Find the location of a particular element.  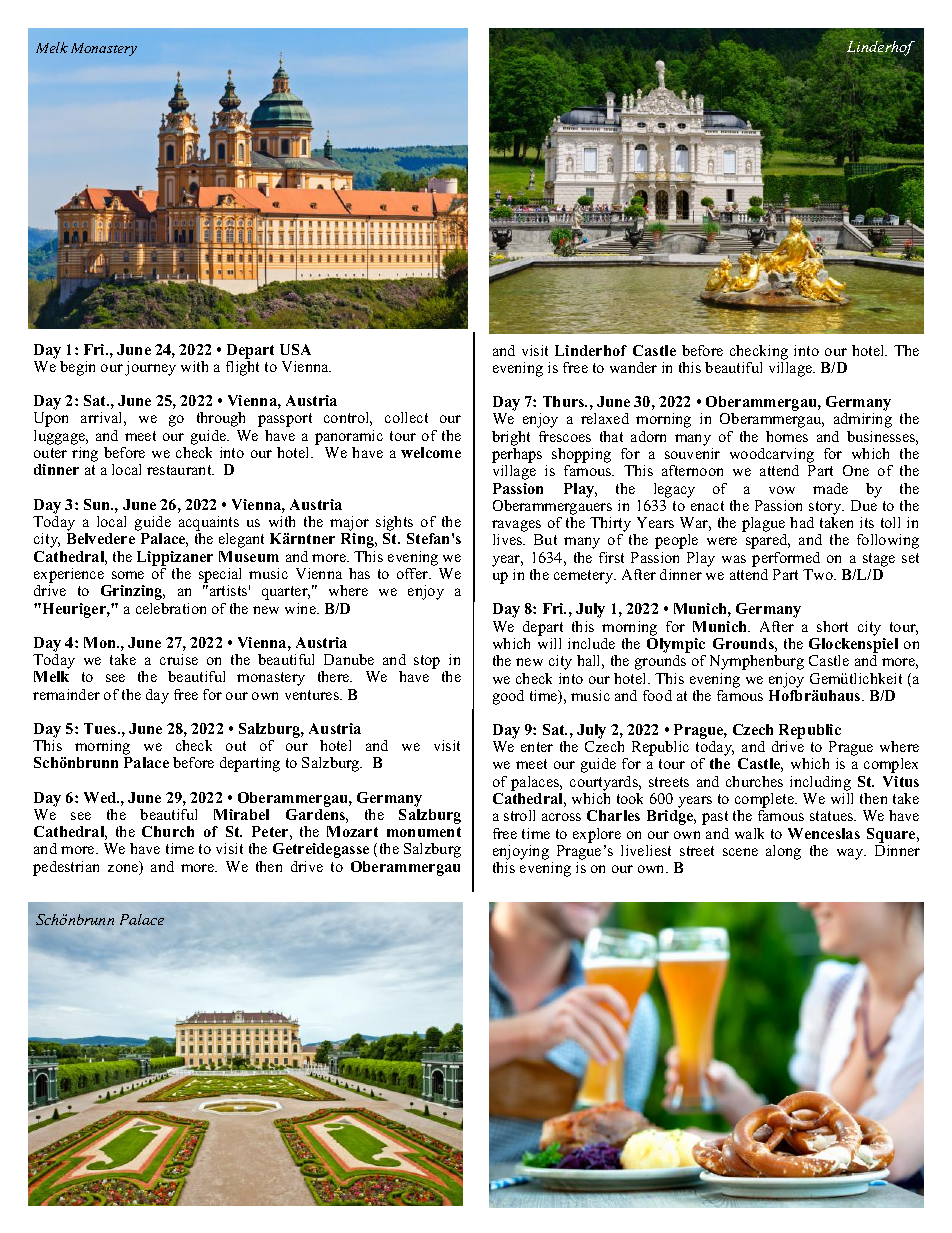

celebration is located at coordinates (171, 608).
